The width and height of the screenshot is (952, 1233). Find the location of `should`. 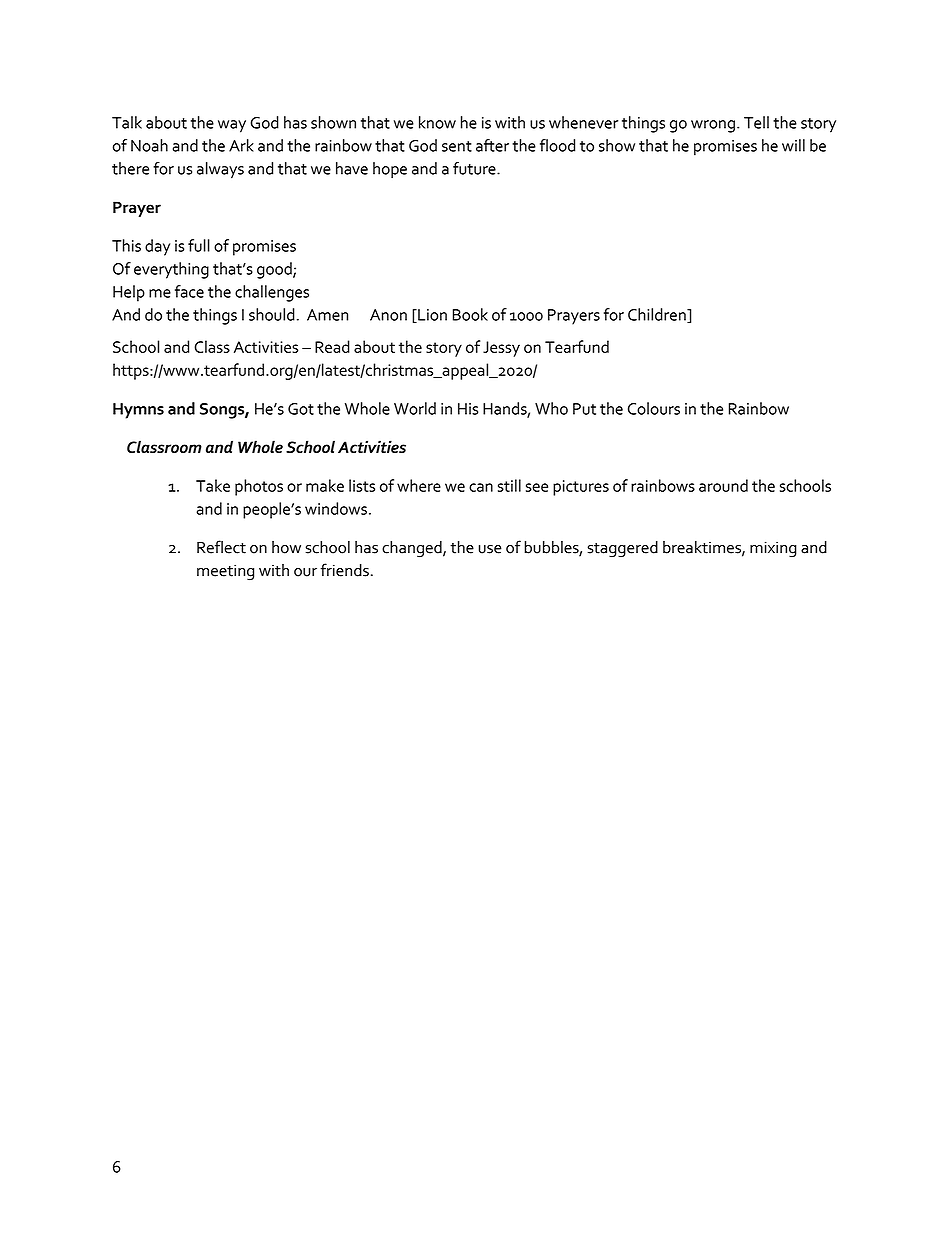

should is located at coordinates (272, 314).
